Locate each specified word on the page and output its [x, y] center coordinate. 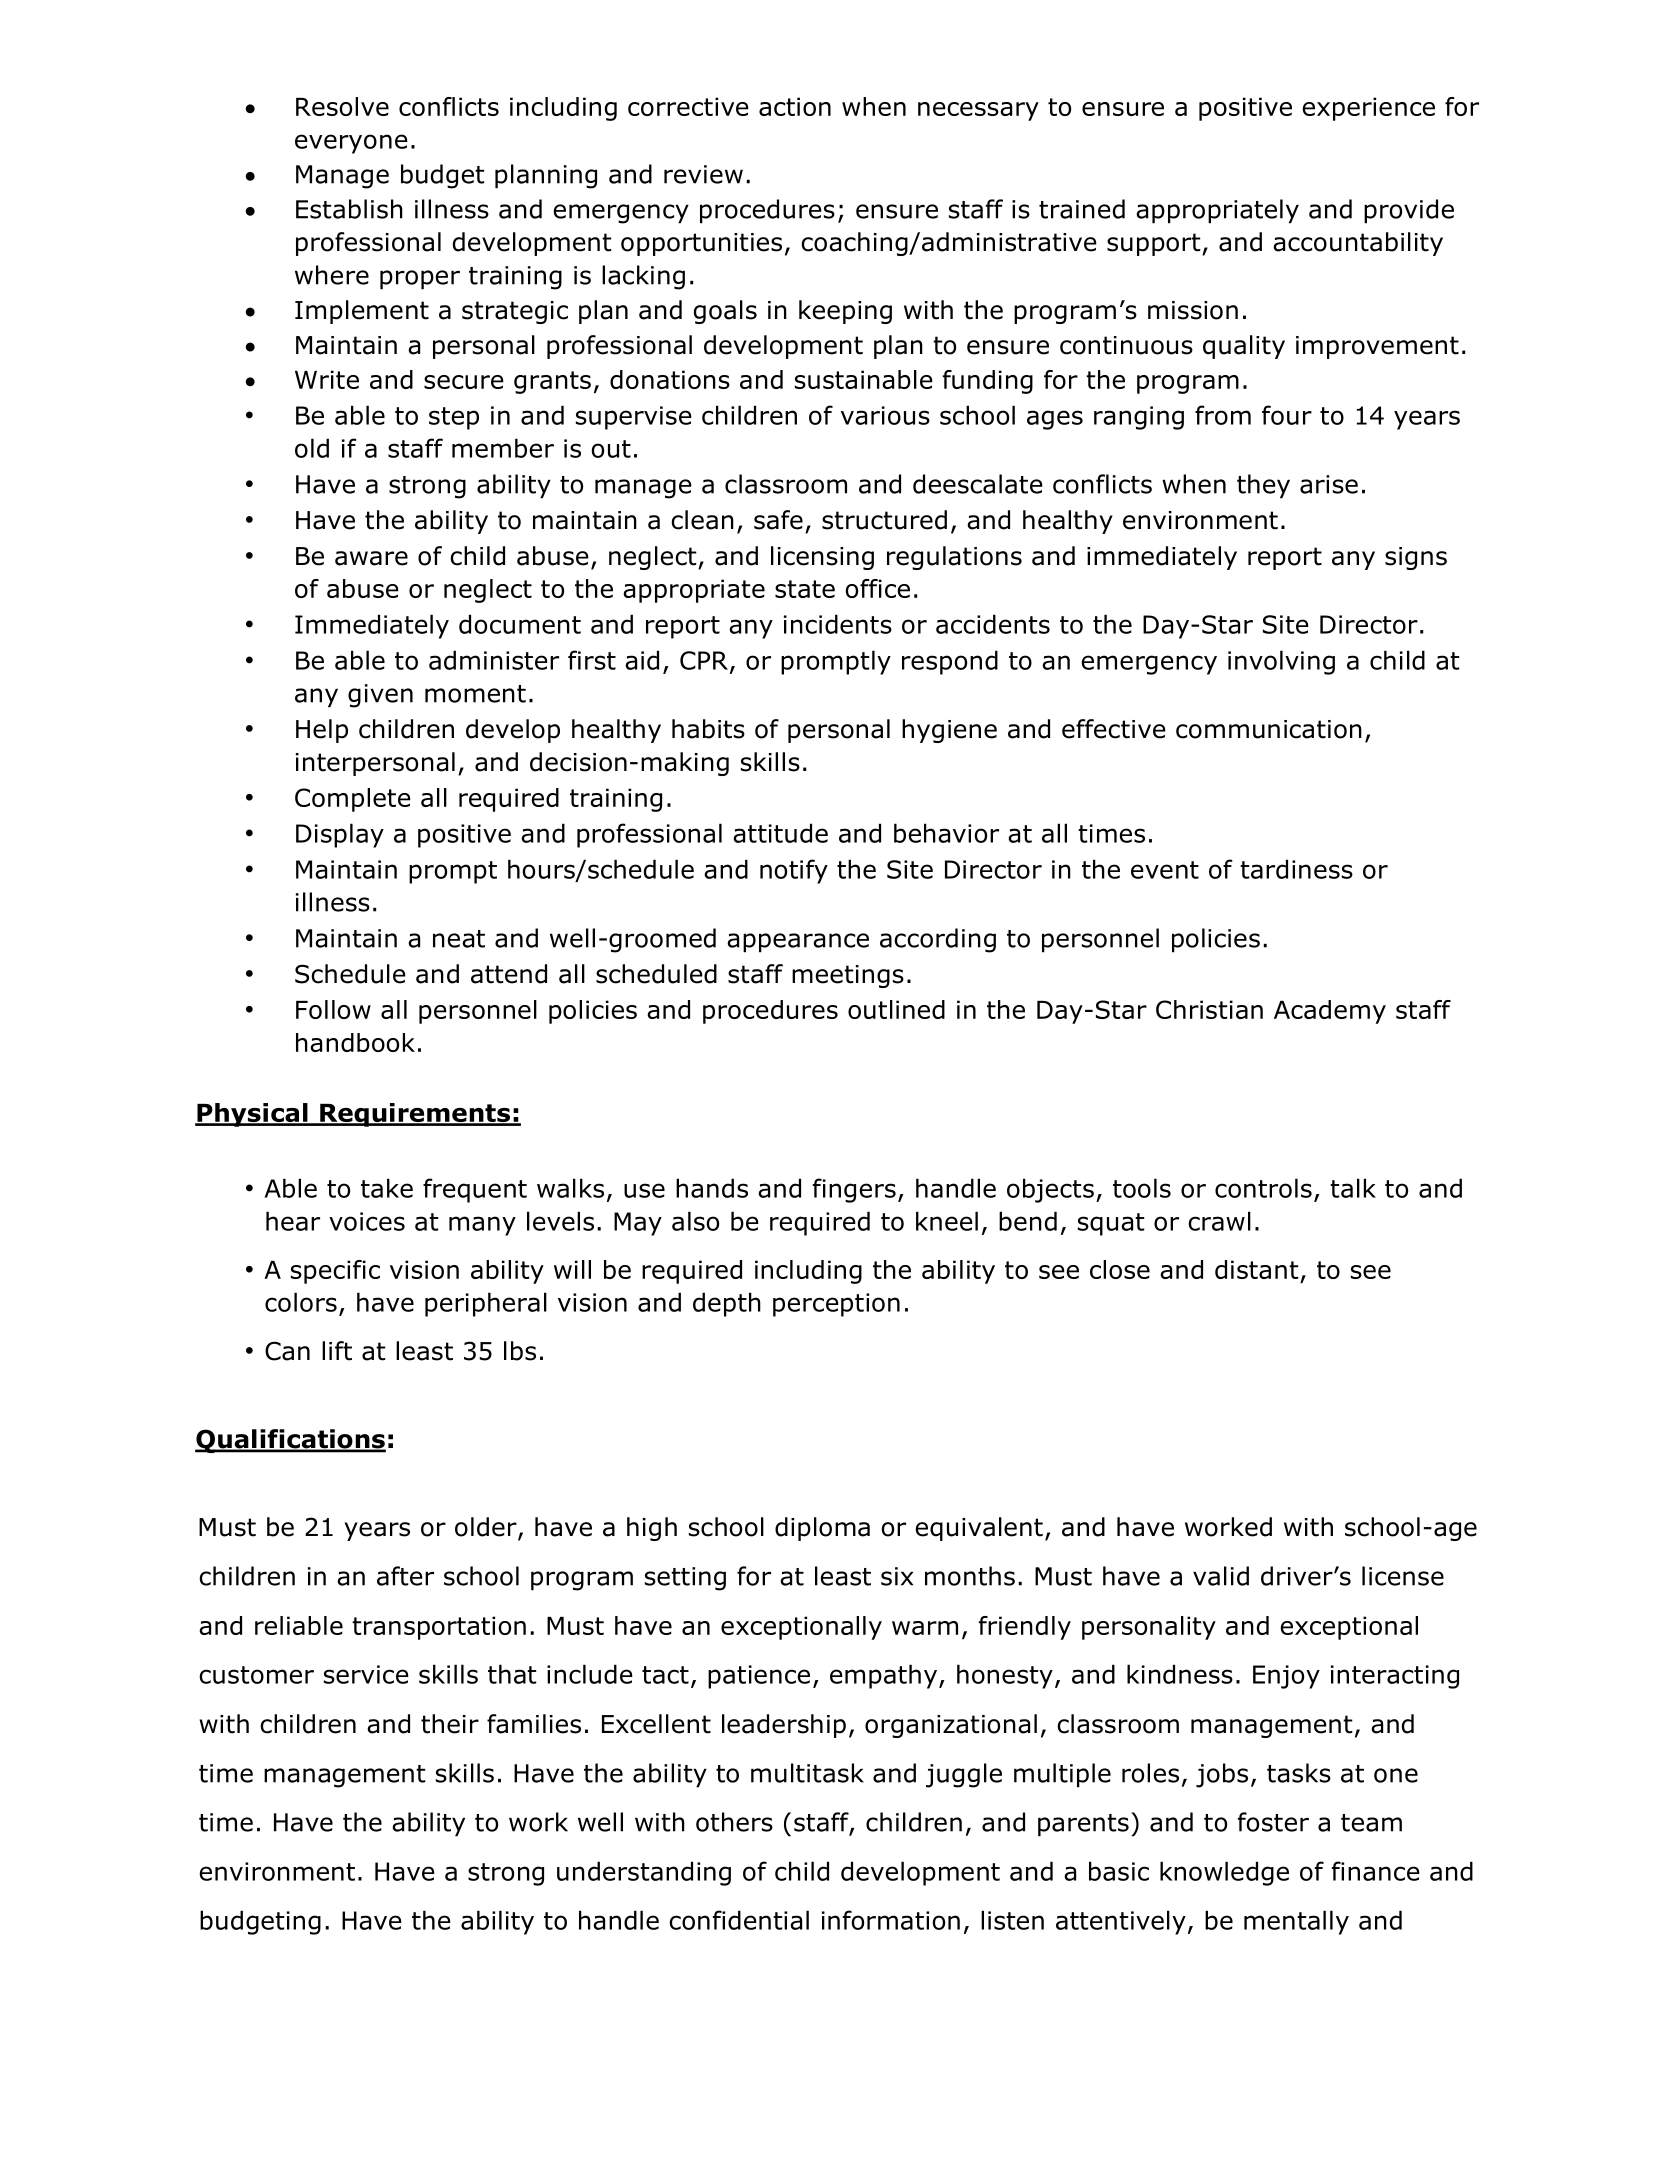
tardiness [1296, 869]
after [405, 1576]
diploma [822, 1529]
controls [1263, 1188]
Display [340, 835]
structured [884, 520]
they [1263, 486]
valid [1221, 1576]
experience [1369, 109]
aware [371, 558]
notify [794, 871]
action [795, 106]
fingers [854, 1190]
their [450, 1724]
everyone [351, 144]
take [387, 1188]
